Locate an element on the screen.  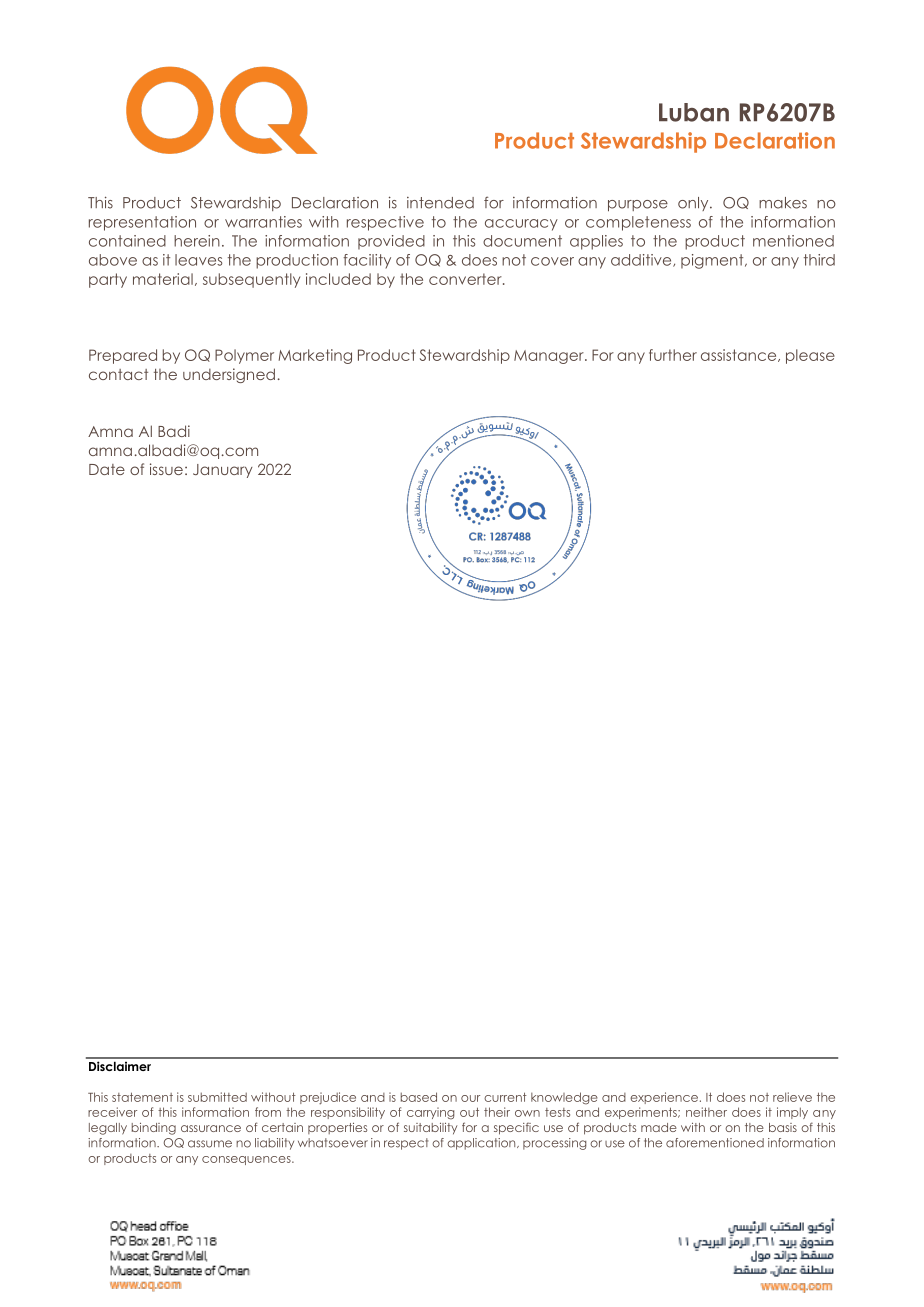
assurance is located at coordinates (211, 1128).
